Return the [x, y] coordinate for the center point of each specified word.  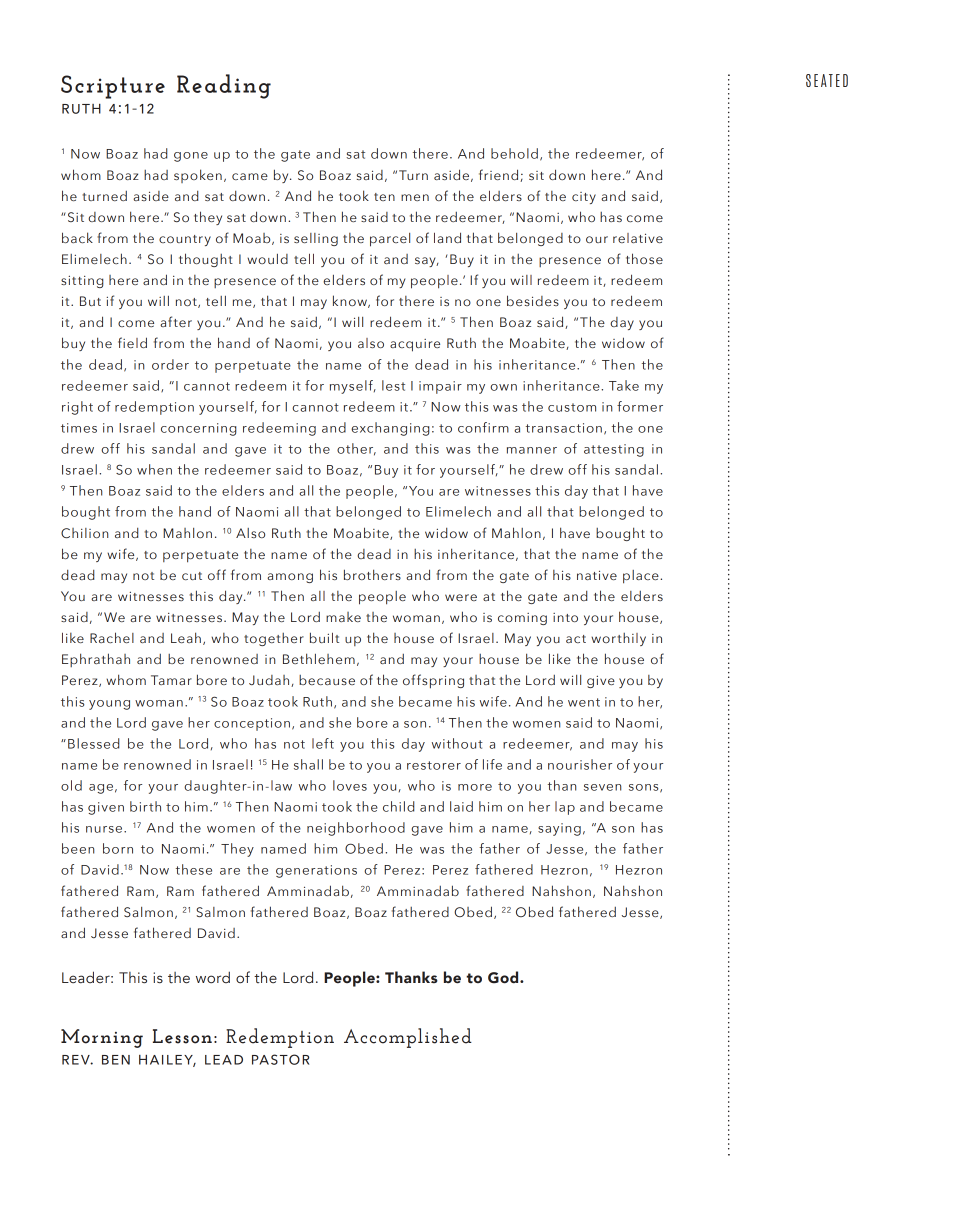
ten [384, 197]
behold [514, 153]
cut [192, 576]
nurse [105, 829]
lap [565, 808]
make [343, 617]
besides [533, 300]
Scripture [113, 87]
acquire [415, 345]
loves [350, 785]
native [597, 575]
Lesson [182, 1036]
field [132, 342]
